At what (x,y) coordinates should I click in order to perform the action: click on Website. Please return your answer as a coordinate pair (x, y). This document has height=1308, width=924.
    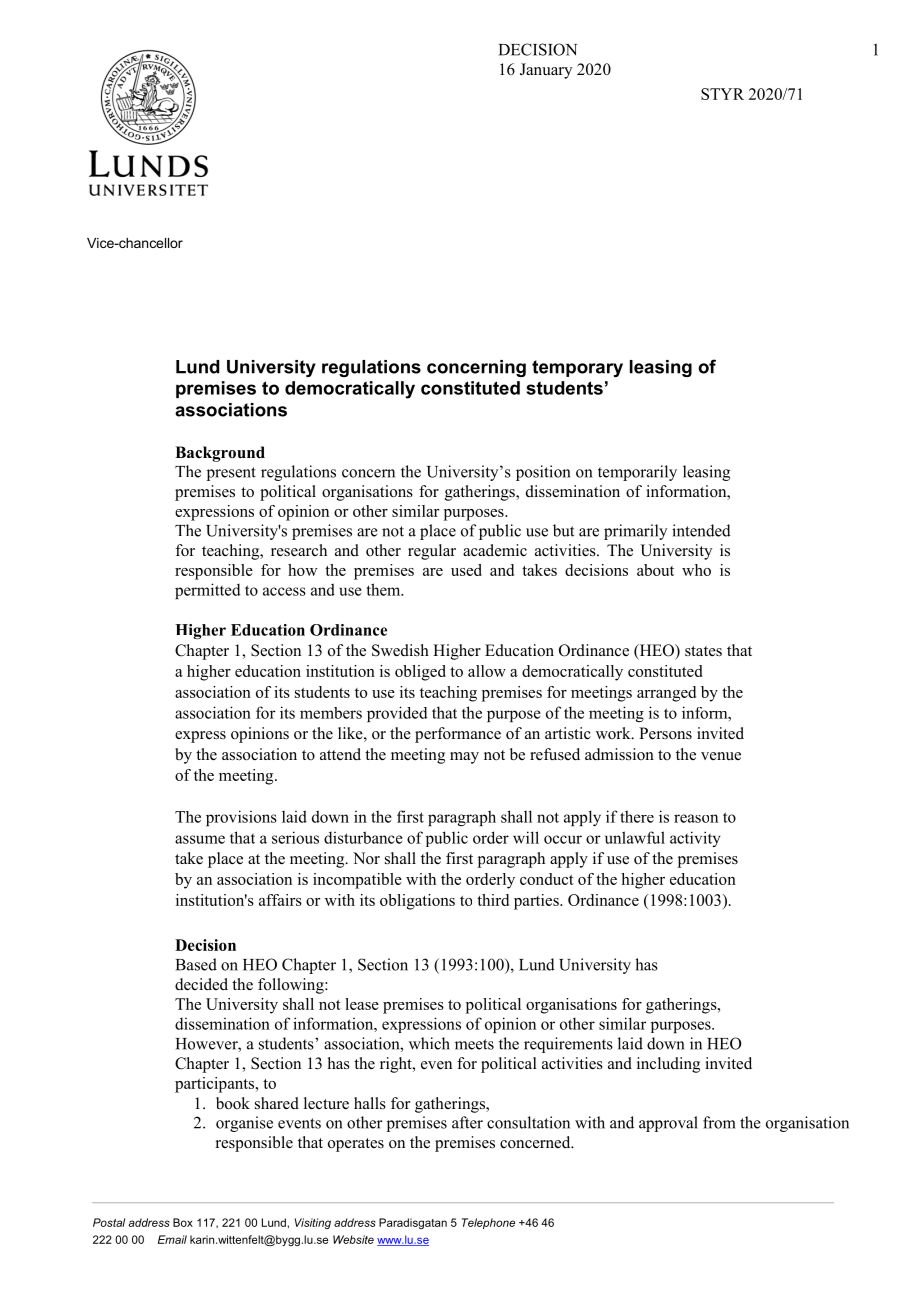
    Looking at the image, I should click on (353, 1239).
